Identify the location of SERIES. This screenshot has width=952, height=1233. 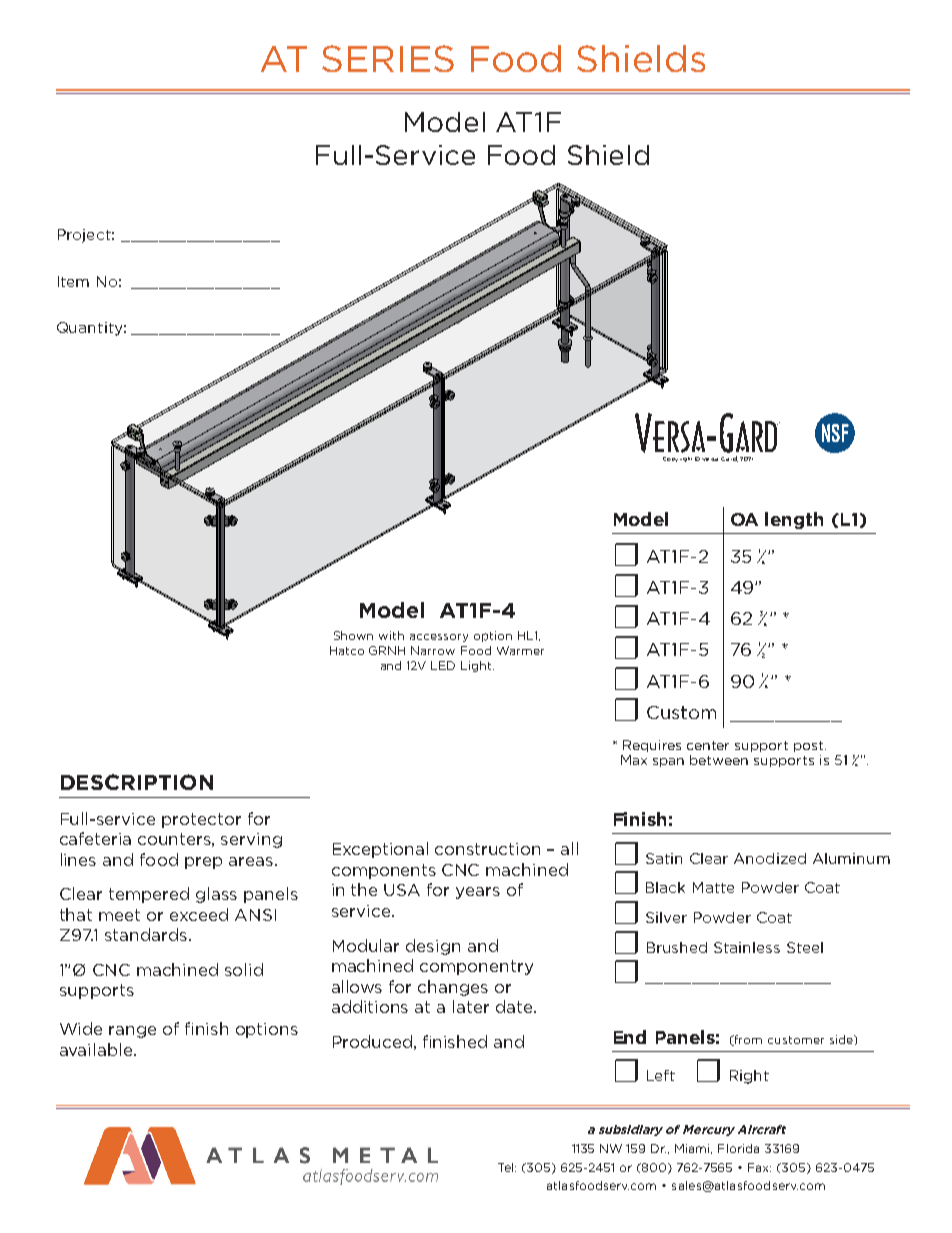
(388, 58).
